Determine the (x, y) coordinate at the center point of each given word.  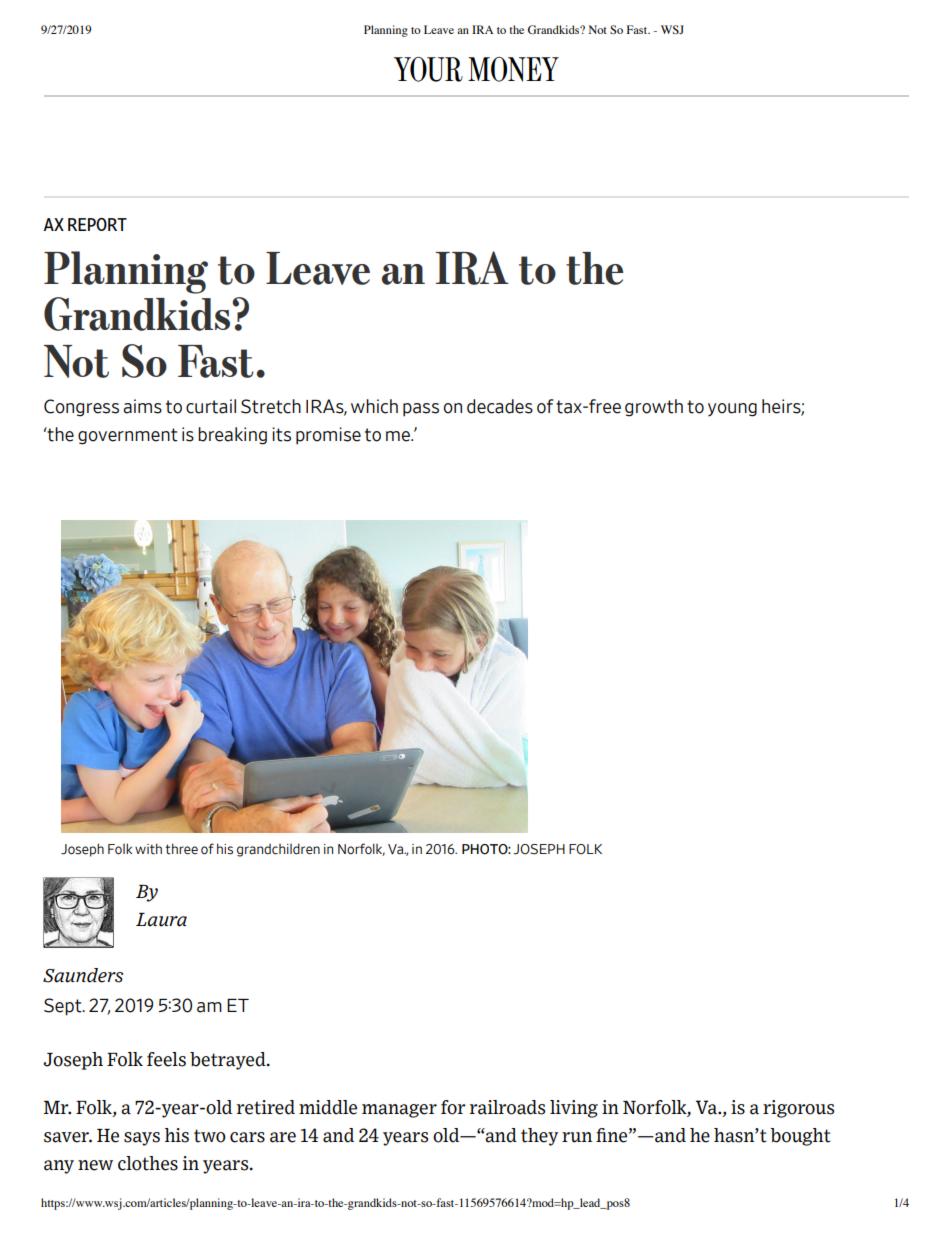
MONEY (513, 69)
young (732, 410)
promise (328, 436)
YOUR (428, 69)
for (453, 1107)
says (142, 1139)
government (128, 436)
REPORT (97, 224)
